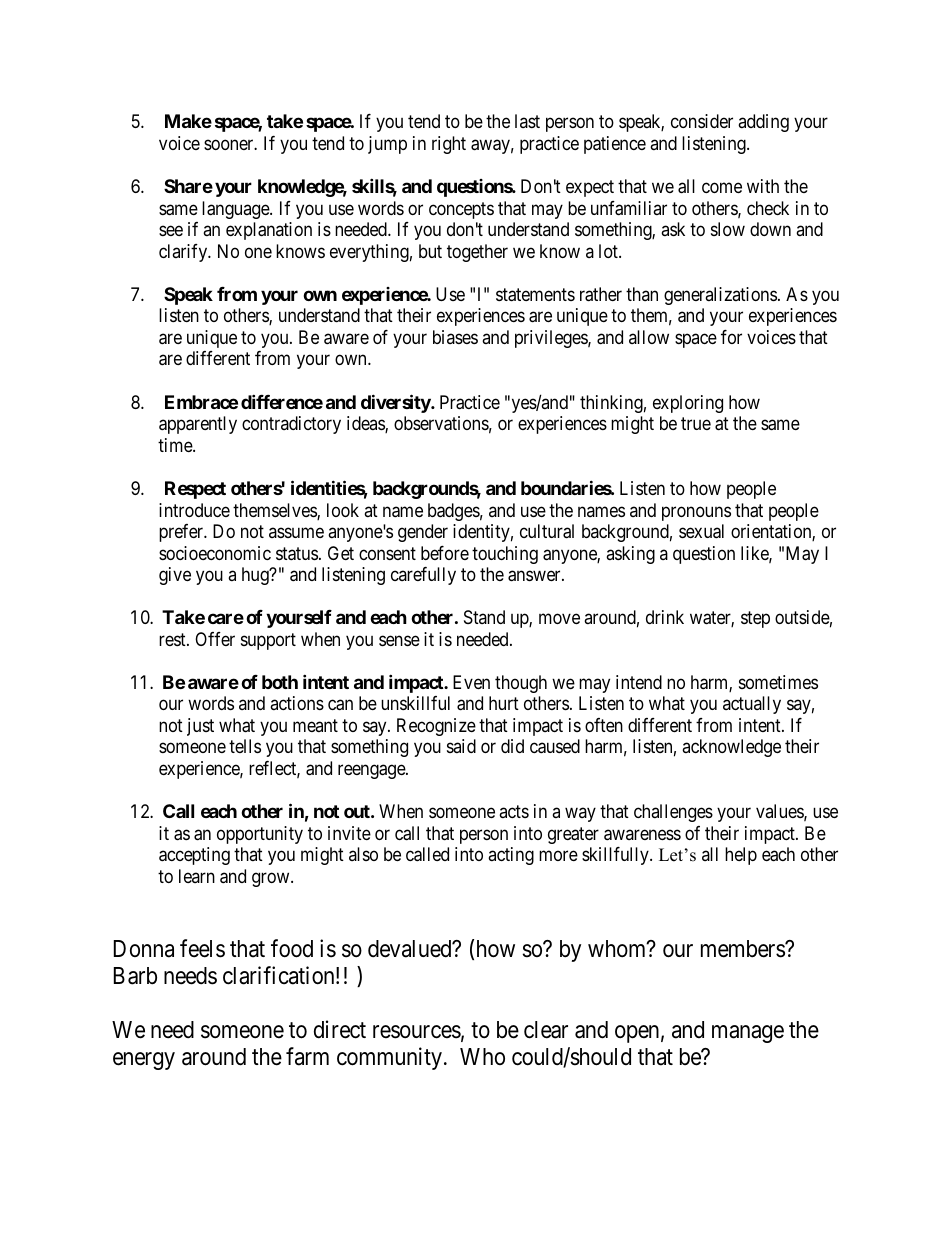  Describe the element at coordinates (702, 121) in the screenshot. I see `consider` at that location.
